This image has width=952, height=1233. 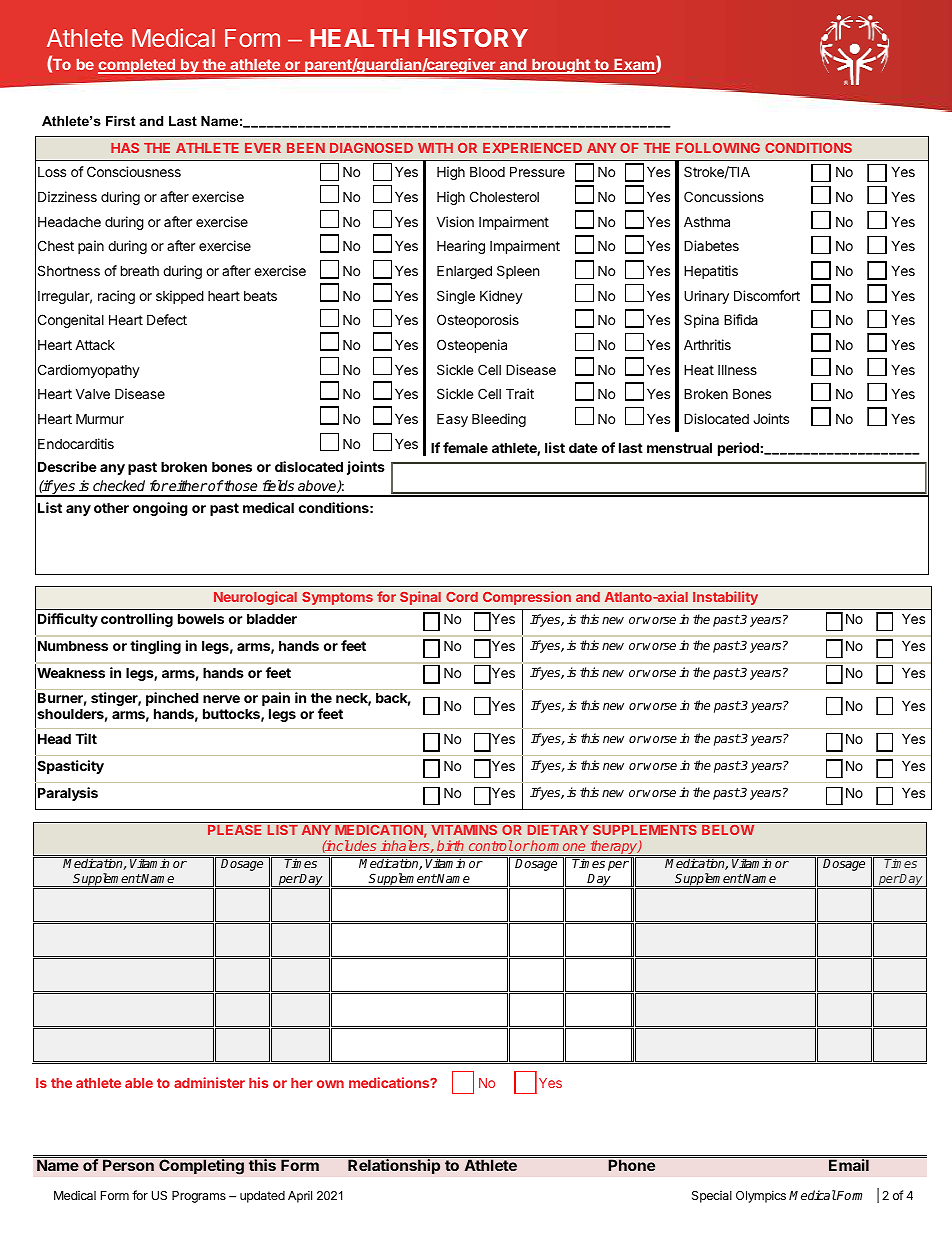 What do you see at coordinates (450, 845) in the image?
I see `birth` at bounding box center [450, 845].
